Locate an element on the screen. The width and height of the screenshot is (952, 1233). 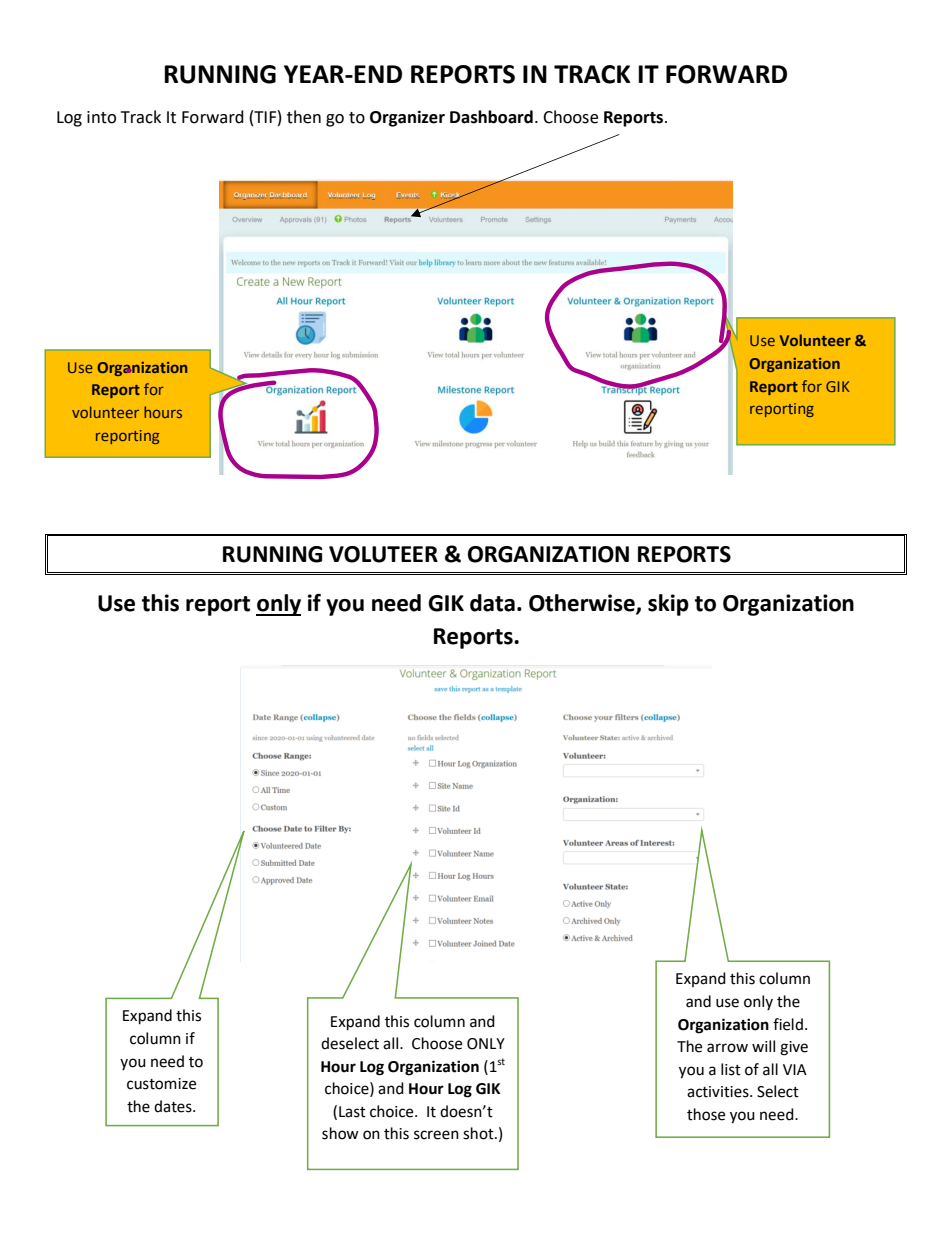
screen is located at coordinates (436, 1135).
